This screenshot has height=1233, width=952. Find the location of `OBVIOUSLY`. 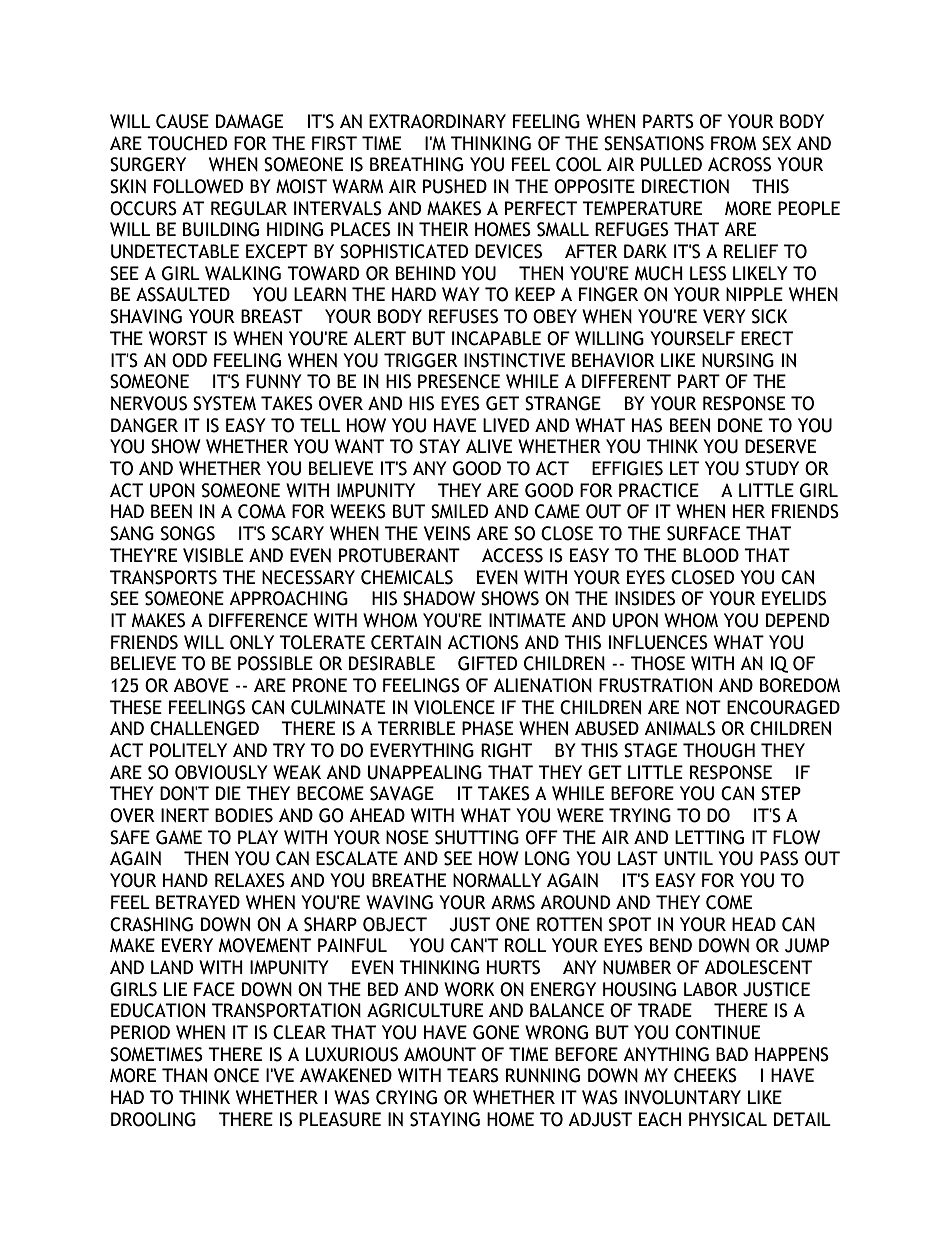

OBVIOUSLY is located at coordinates (221, 772).
